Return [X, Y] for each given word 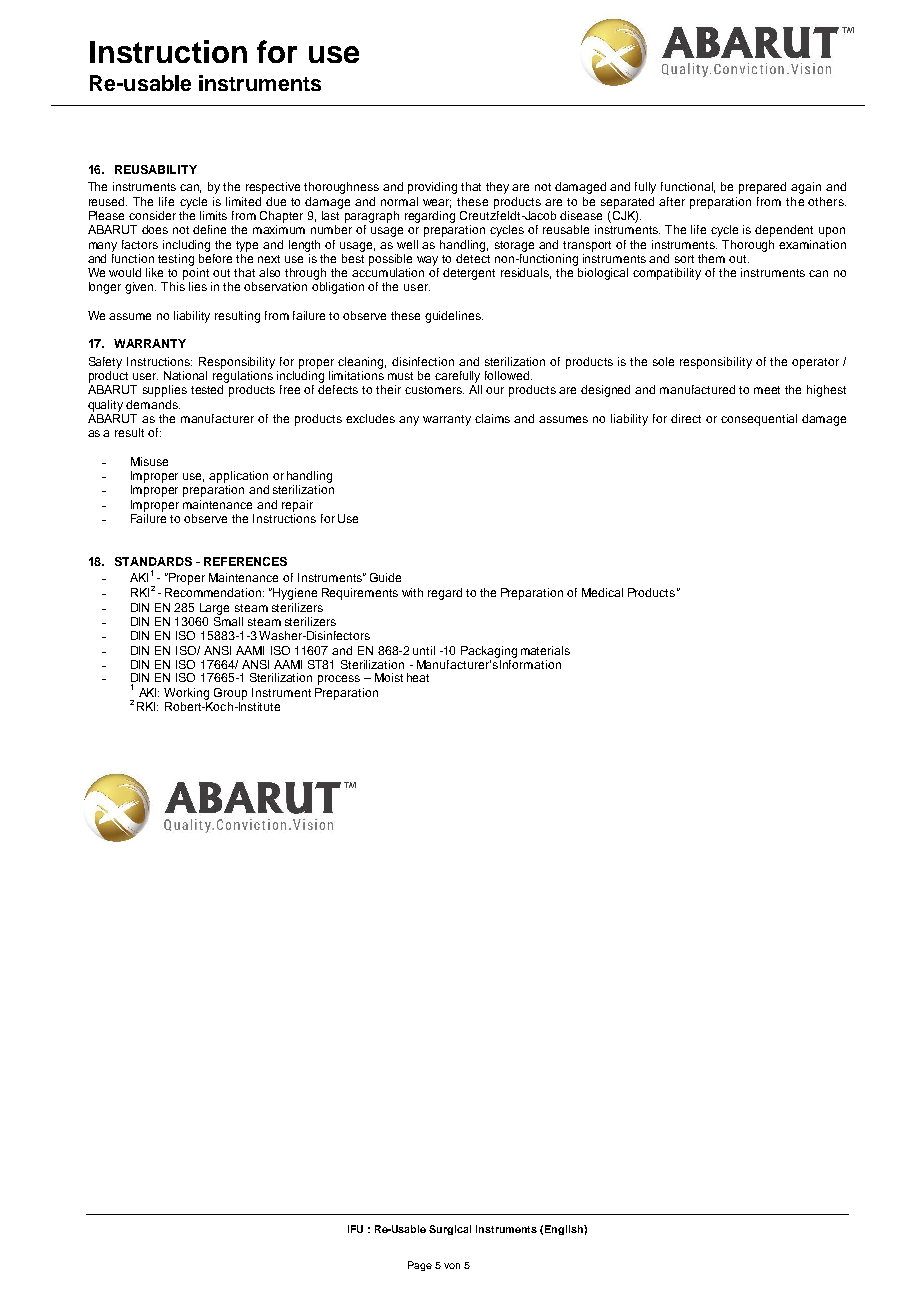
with [412, 592]
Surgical [450, 1230]
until [424, 650]
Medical [602, 592]
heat [418, 677]
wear [437, 203]
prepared [762, 188]
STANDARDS [153, 561]
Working [186, 694]
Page [420, 1266]
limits [213, 215]
